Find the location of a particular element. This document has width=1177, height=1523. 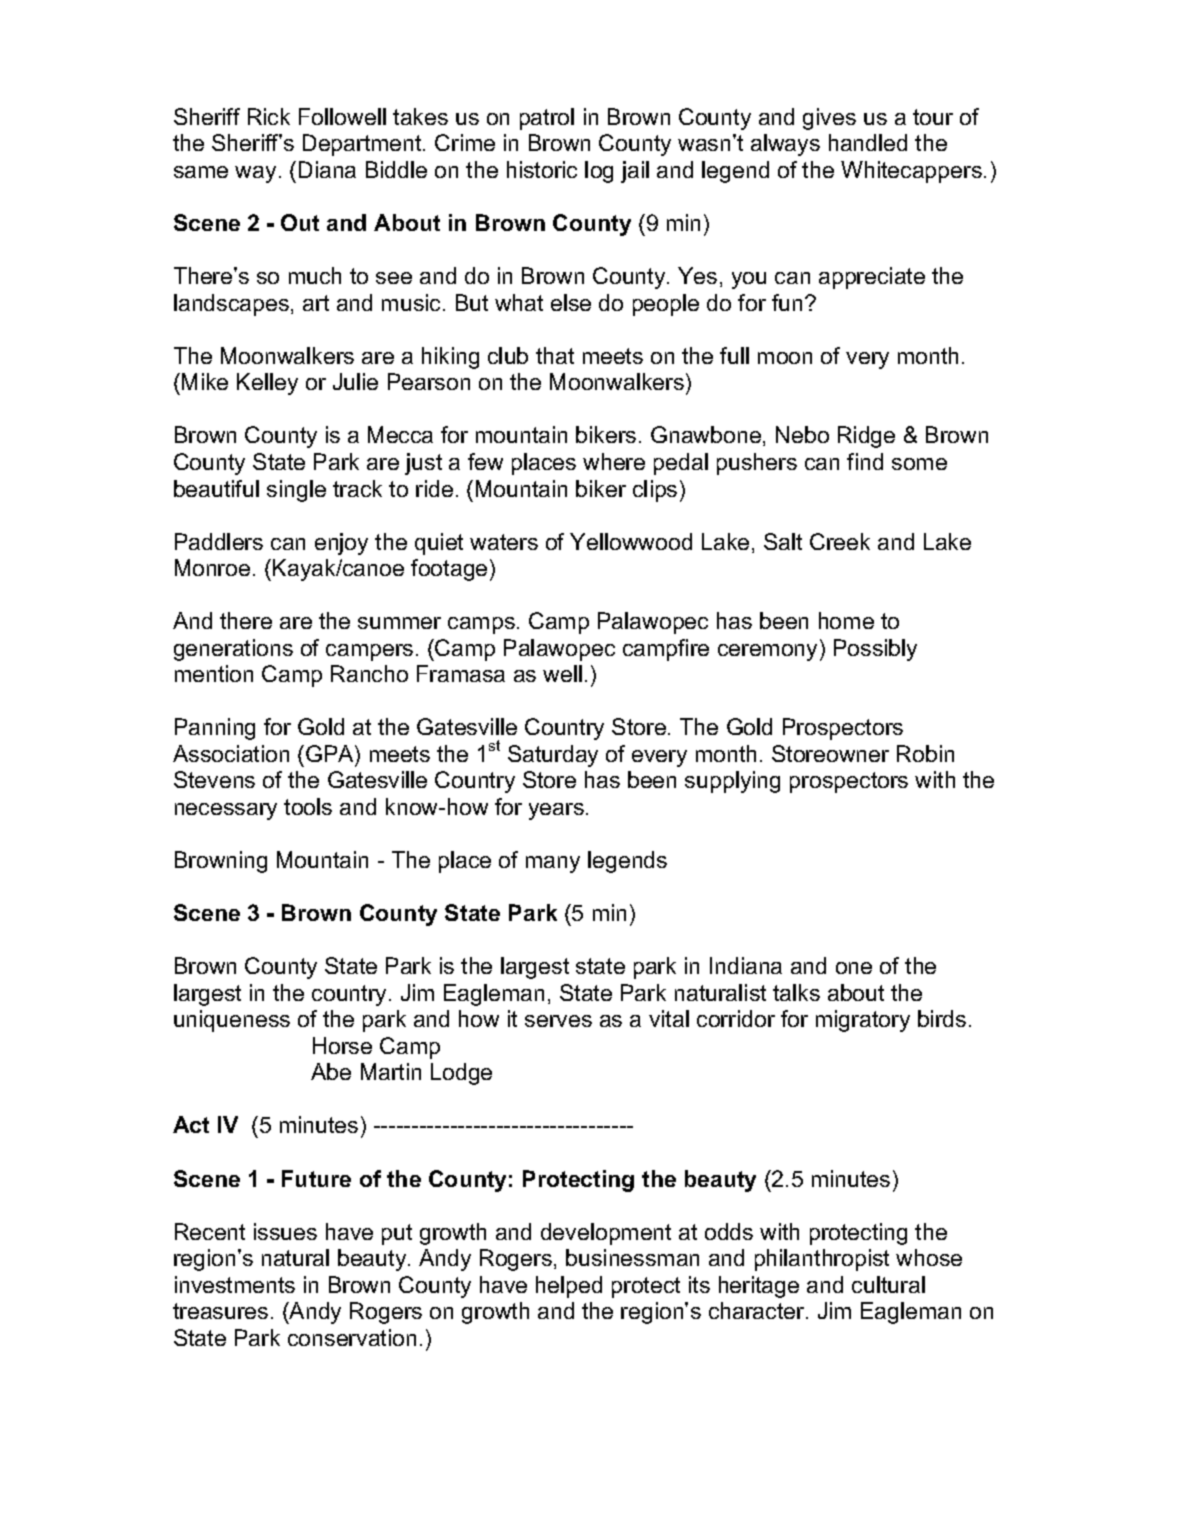

Ridge is located at coordinates (866, 437).
